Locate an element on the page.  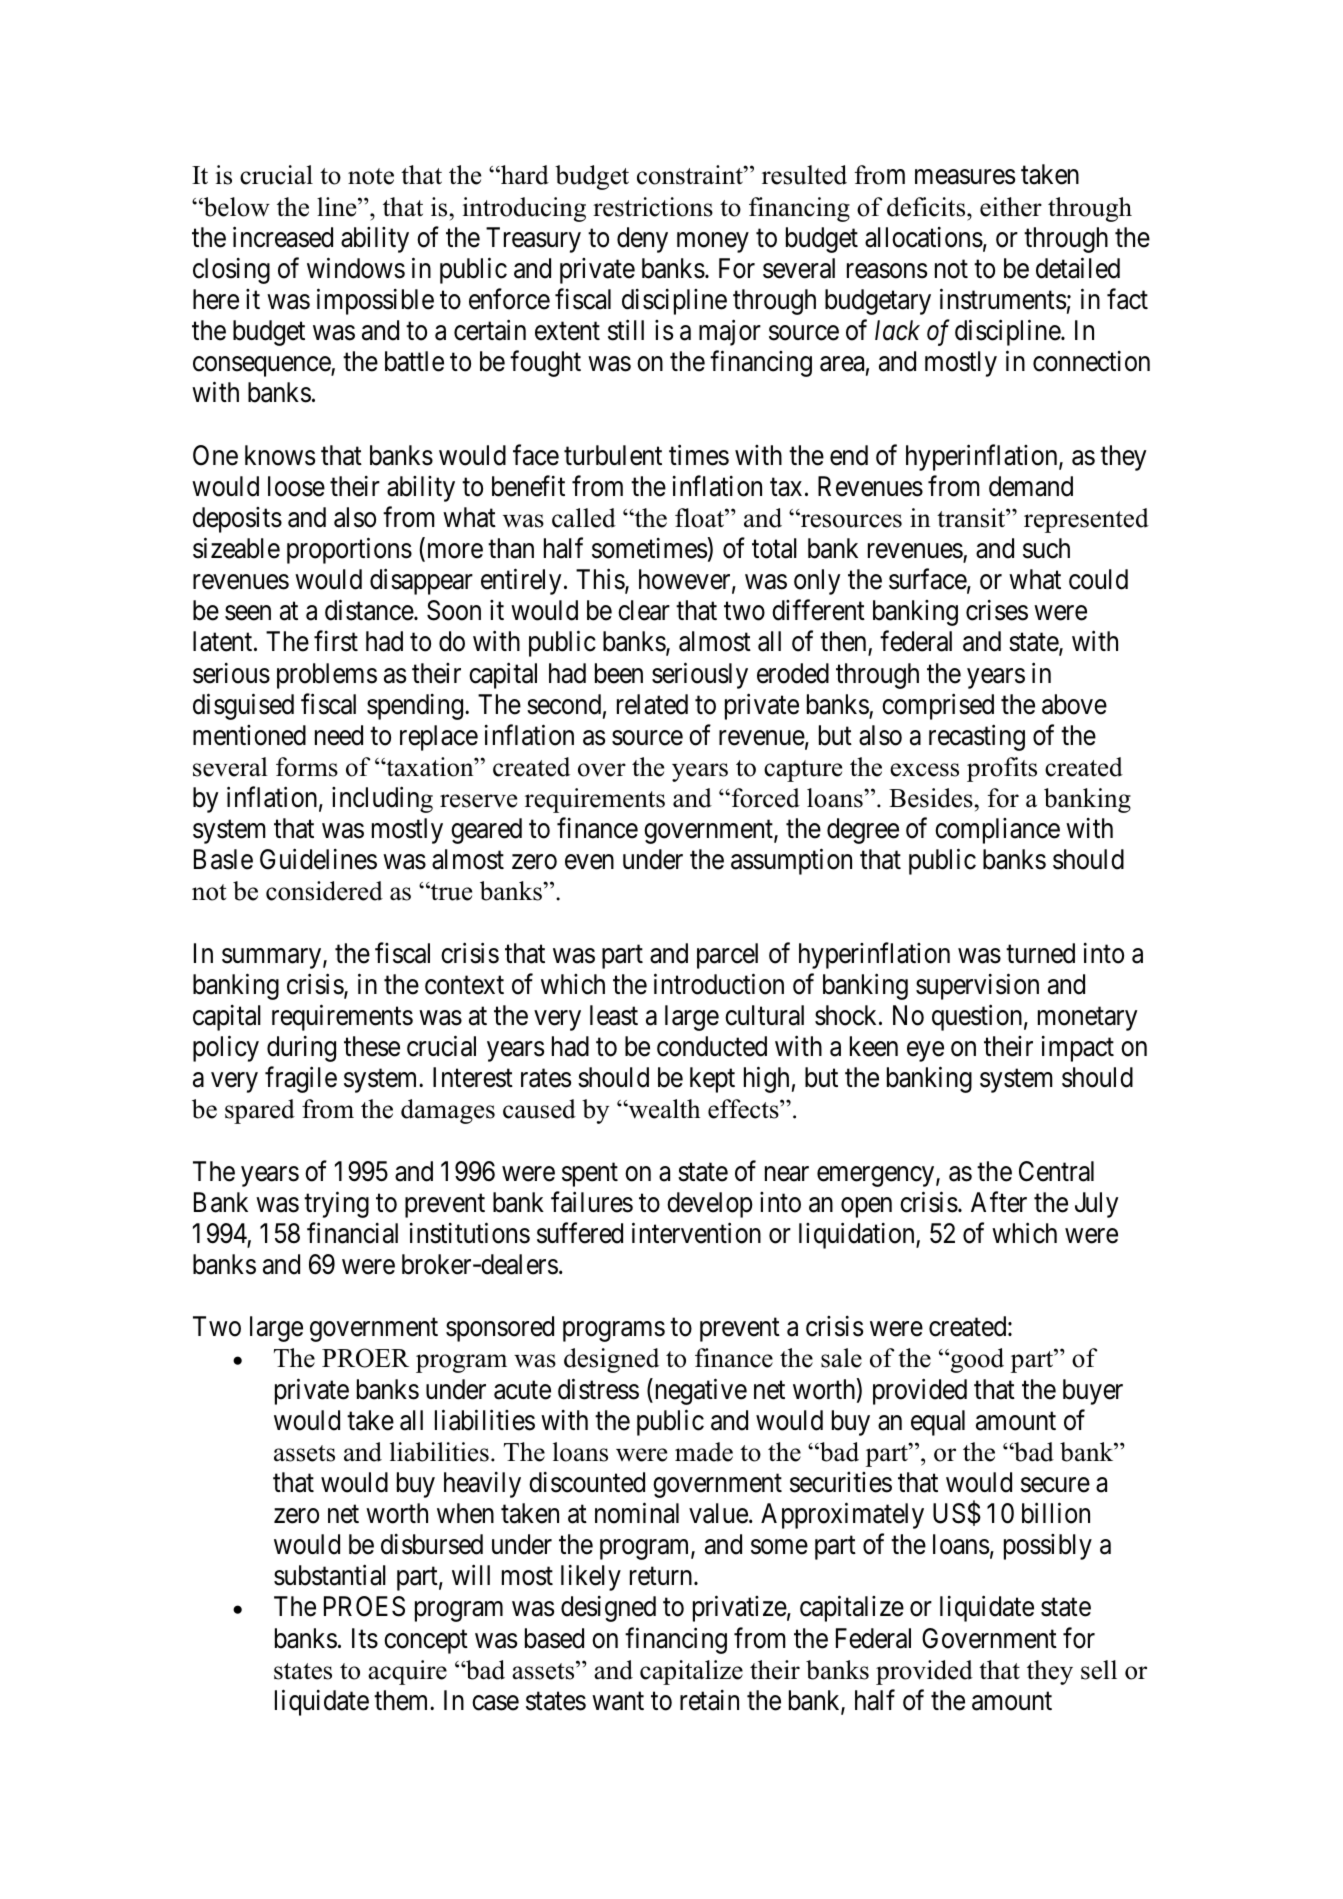
restrictions is located at coordinates (653, 207).
